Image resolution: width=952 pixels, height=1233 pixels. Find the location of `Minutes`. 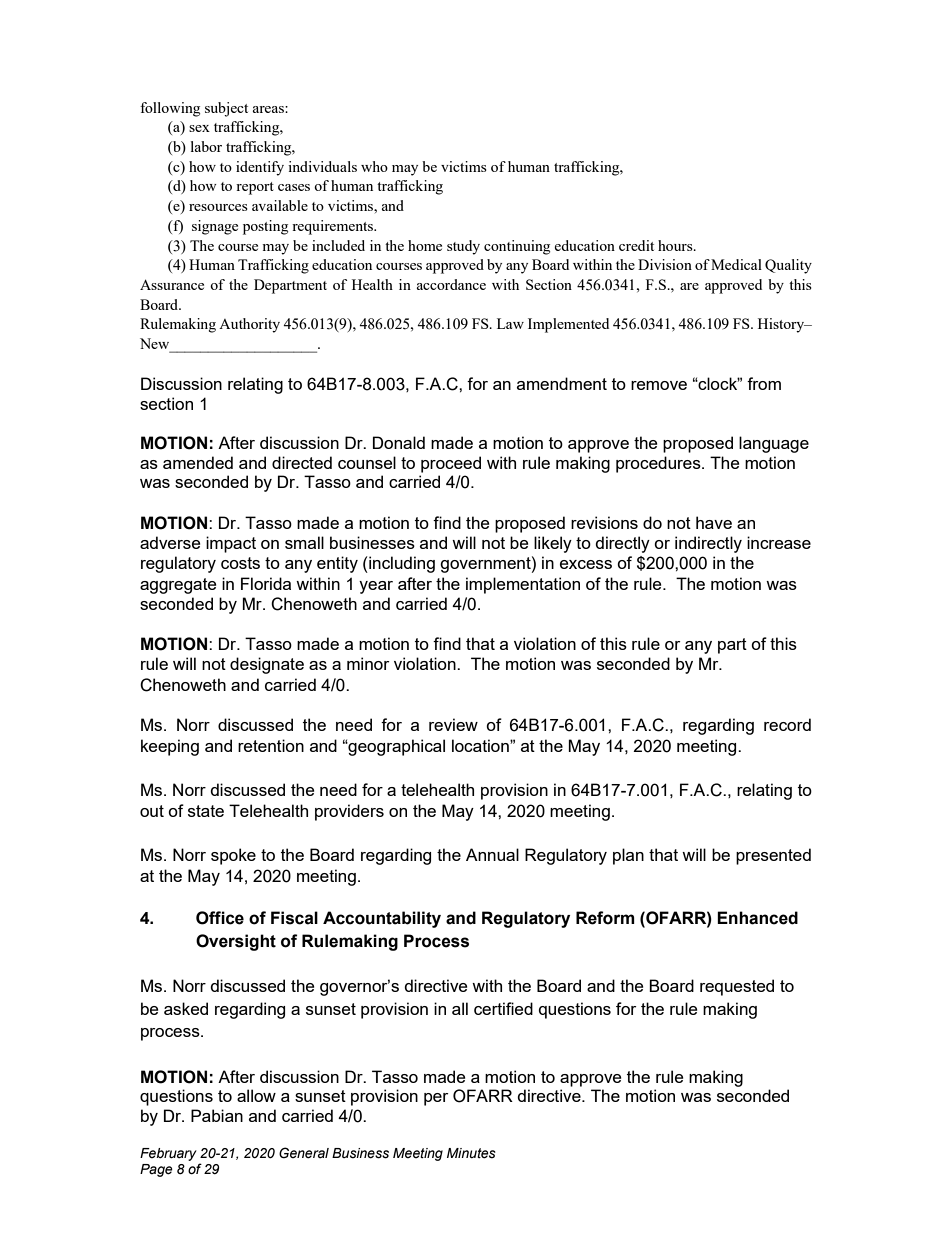

Minutes is located at coordinates (471, 1153).
